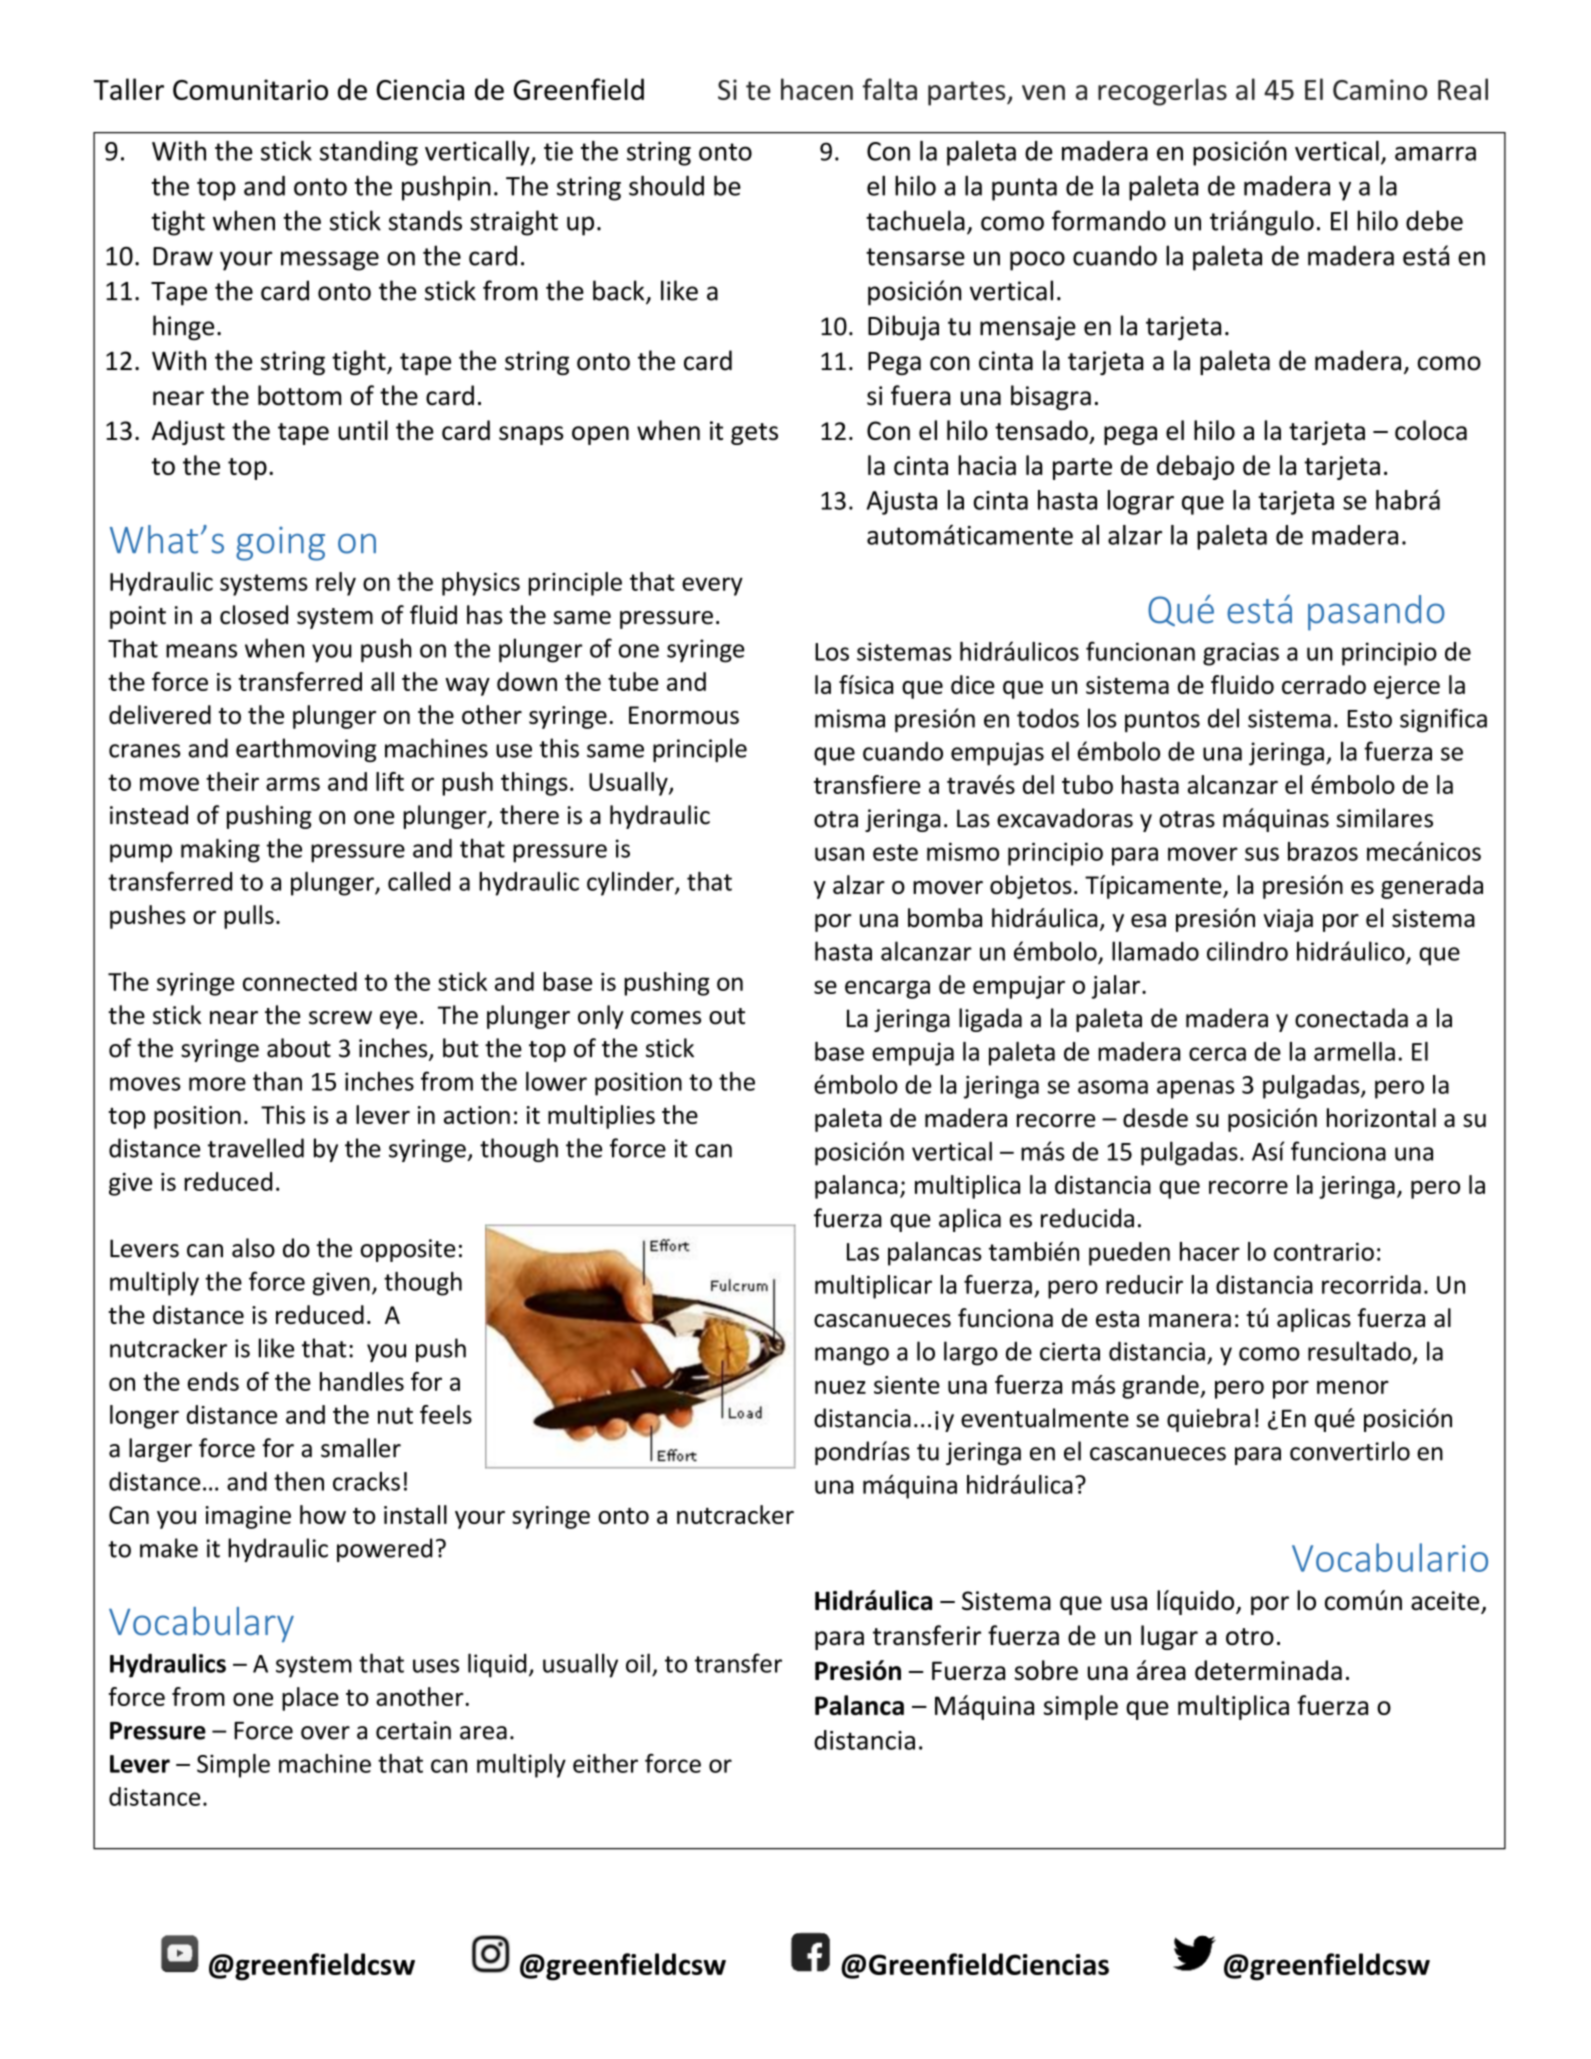  I want to click on Camino, so click(1380, 89).
